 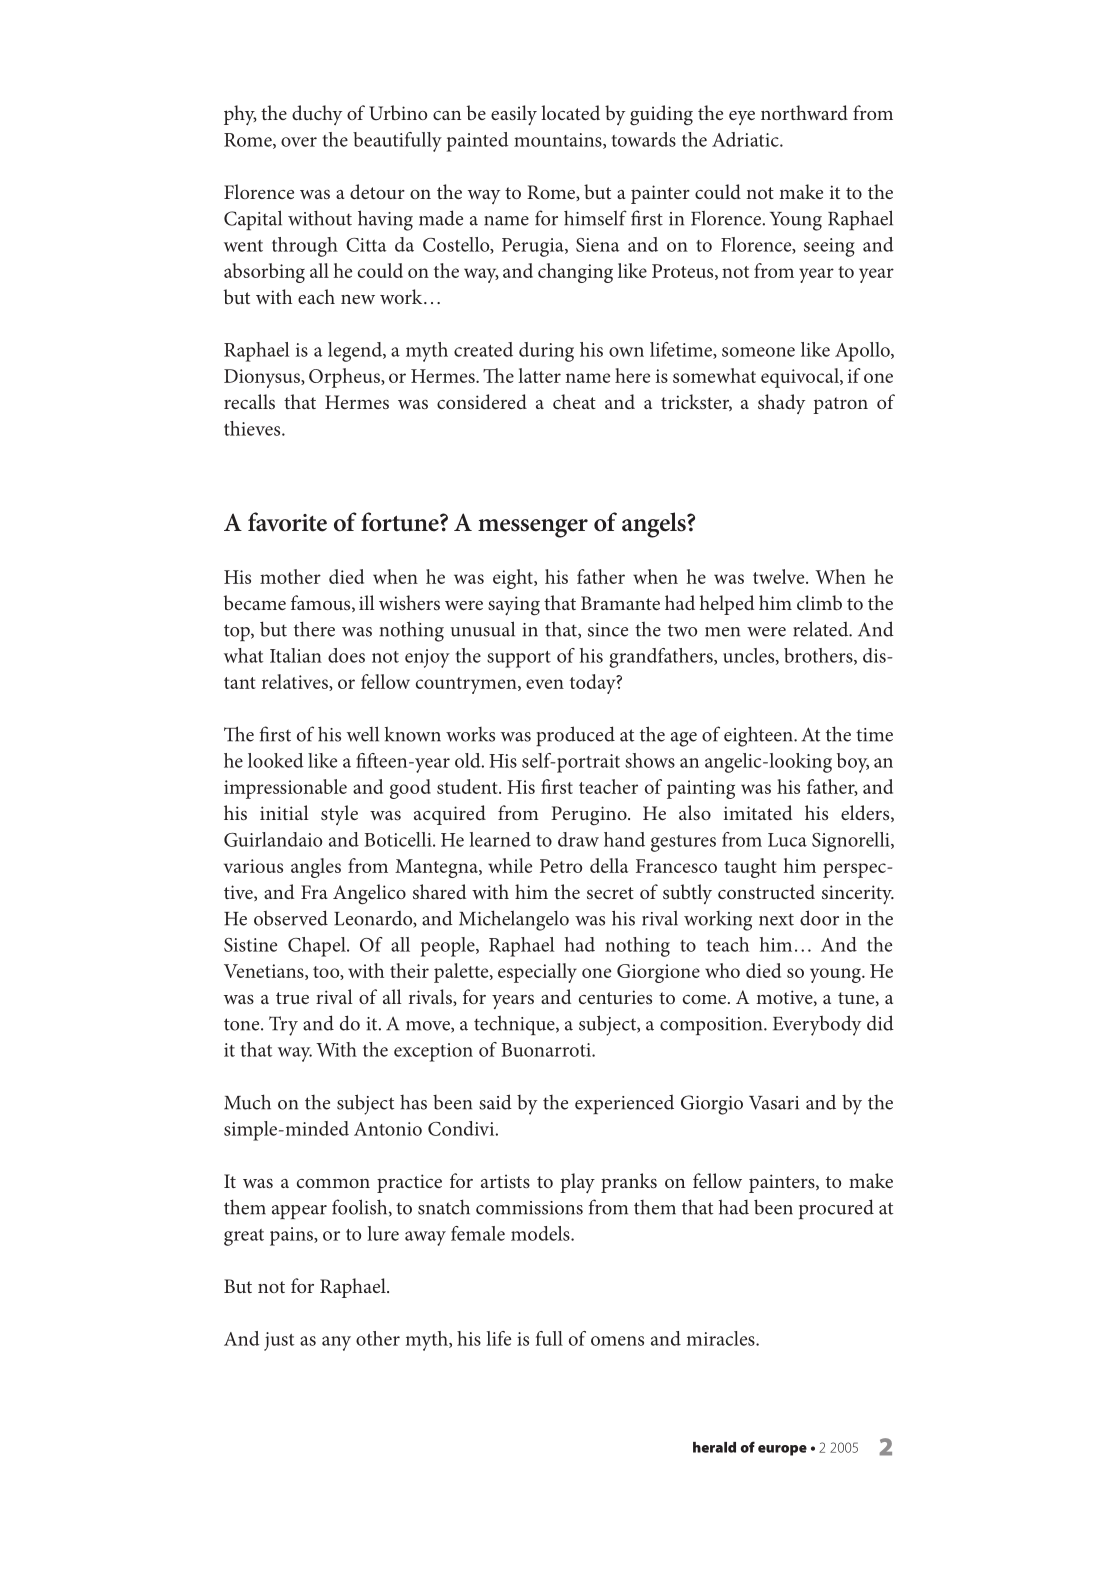 I want to click on Much, so click(x=247, y=1102).
